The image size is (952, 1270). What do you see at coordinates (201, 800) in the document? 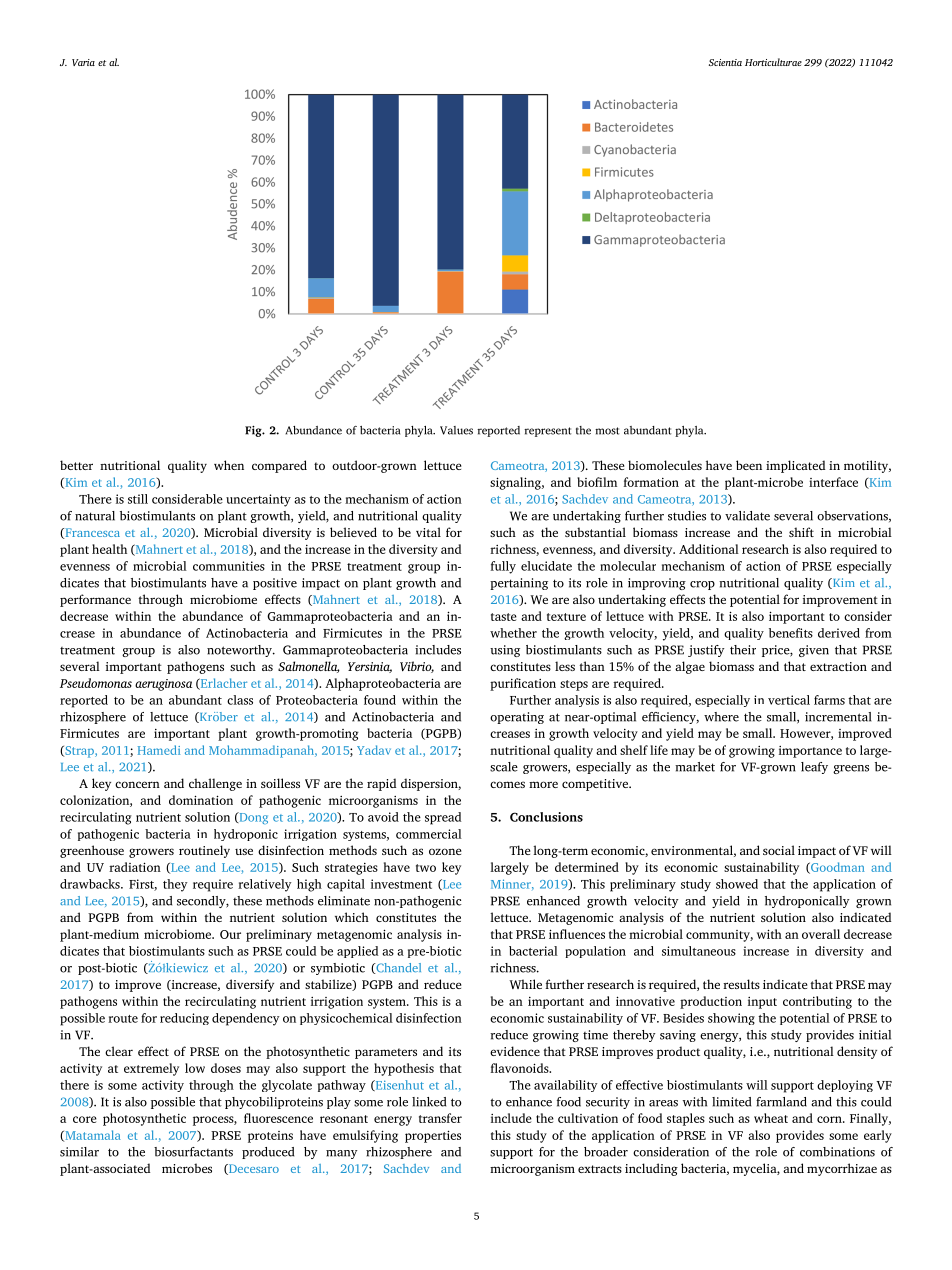
I see `domination` at bounding box center [201, 800].
